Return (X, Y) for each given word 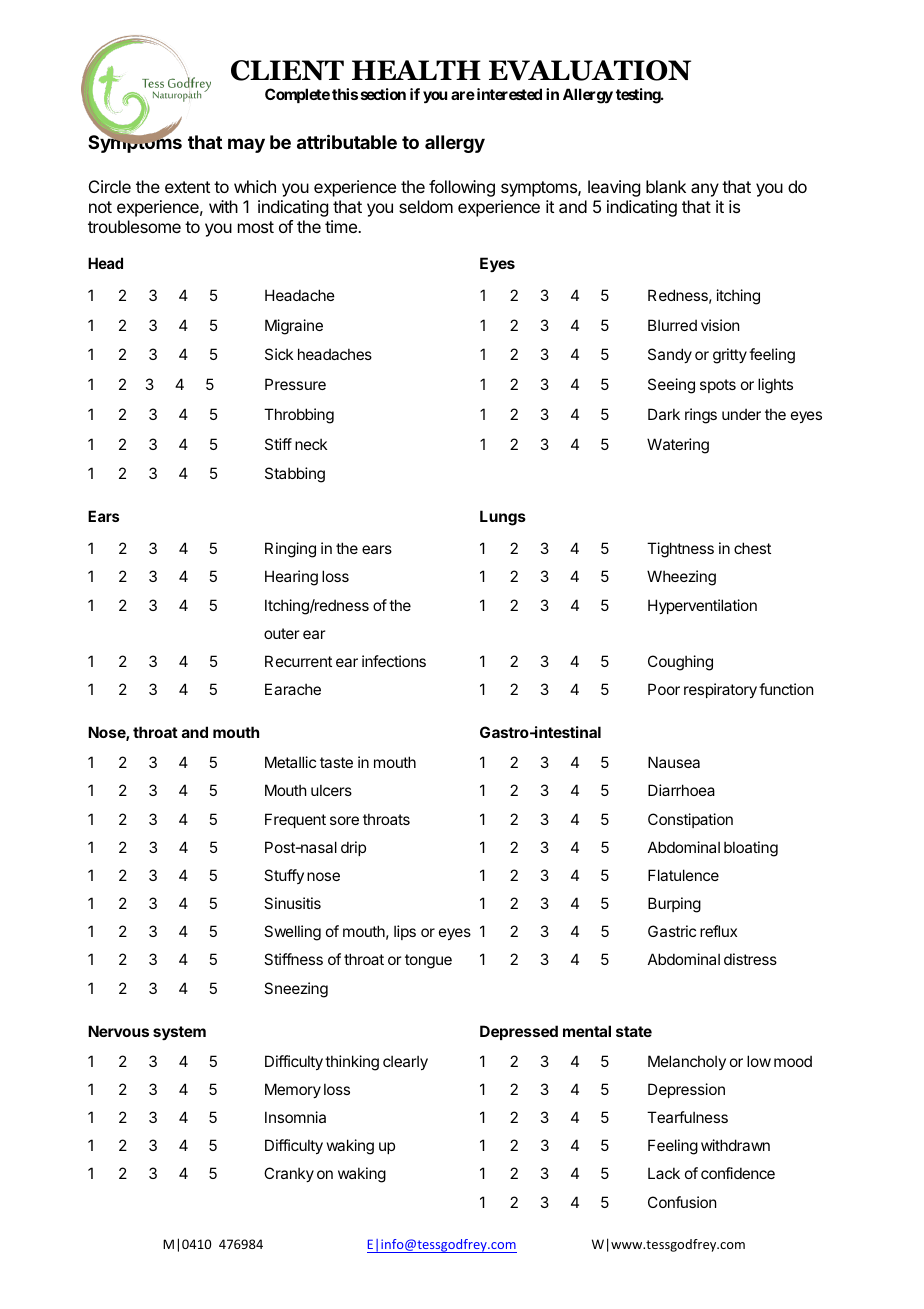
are (463, 95)
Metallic (290, 762)
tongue (428, 961)
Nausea (674, 762)
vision (720, 325)
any (705, 190)
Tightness (680, 550)
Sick (279, 354)
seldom (426, 206)
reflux (718, 931)
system (179, 1033)
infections (394, 661)
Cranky (289, 1174)
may (246, 145)
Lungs (503, 518)
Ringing (290, 550)
